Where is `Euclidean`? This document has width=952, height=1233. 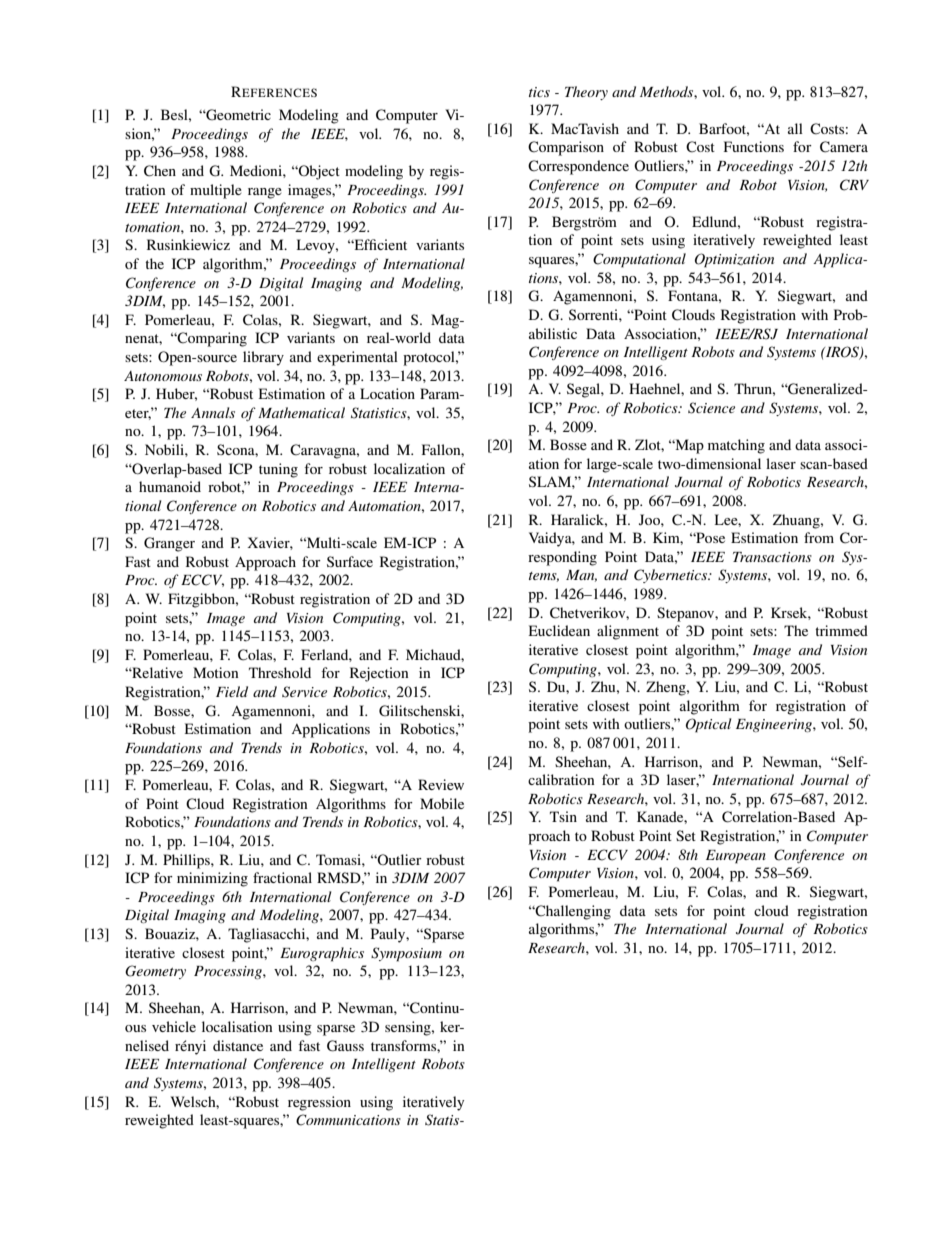 Euclidean is located at coordinates (559, 630).
